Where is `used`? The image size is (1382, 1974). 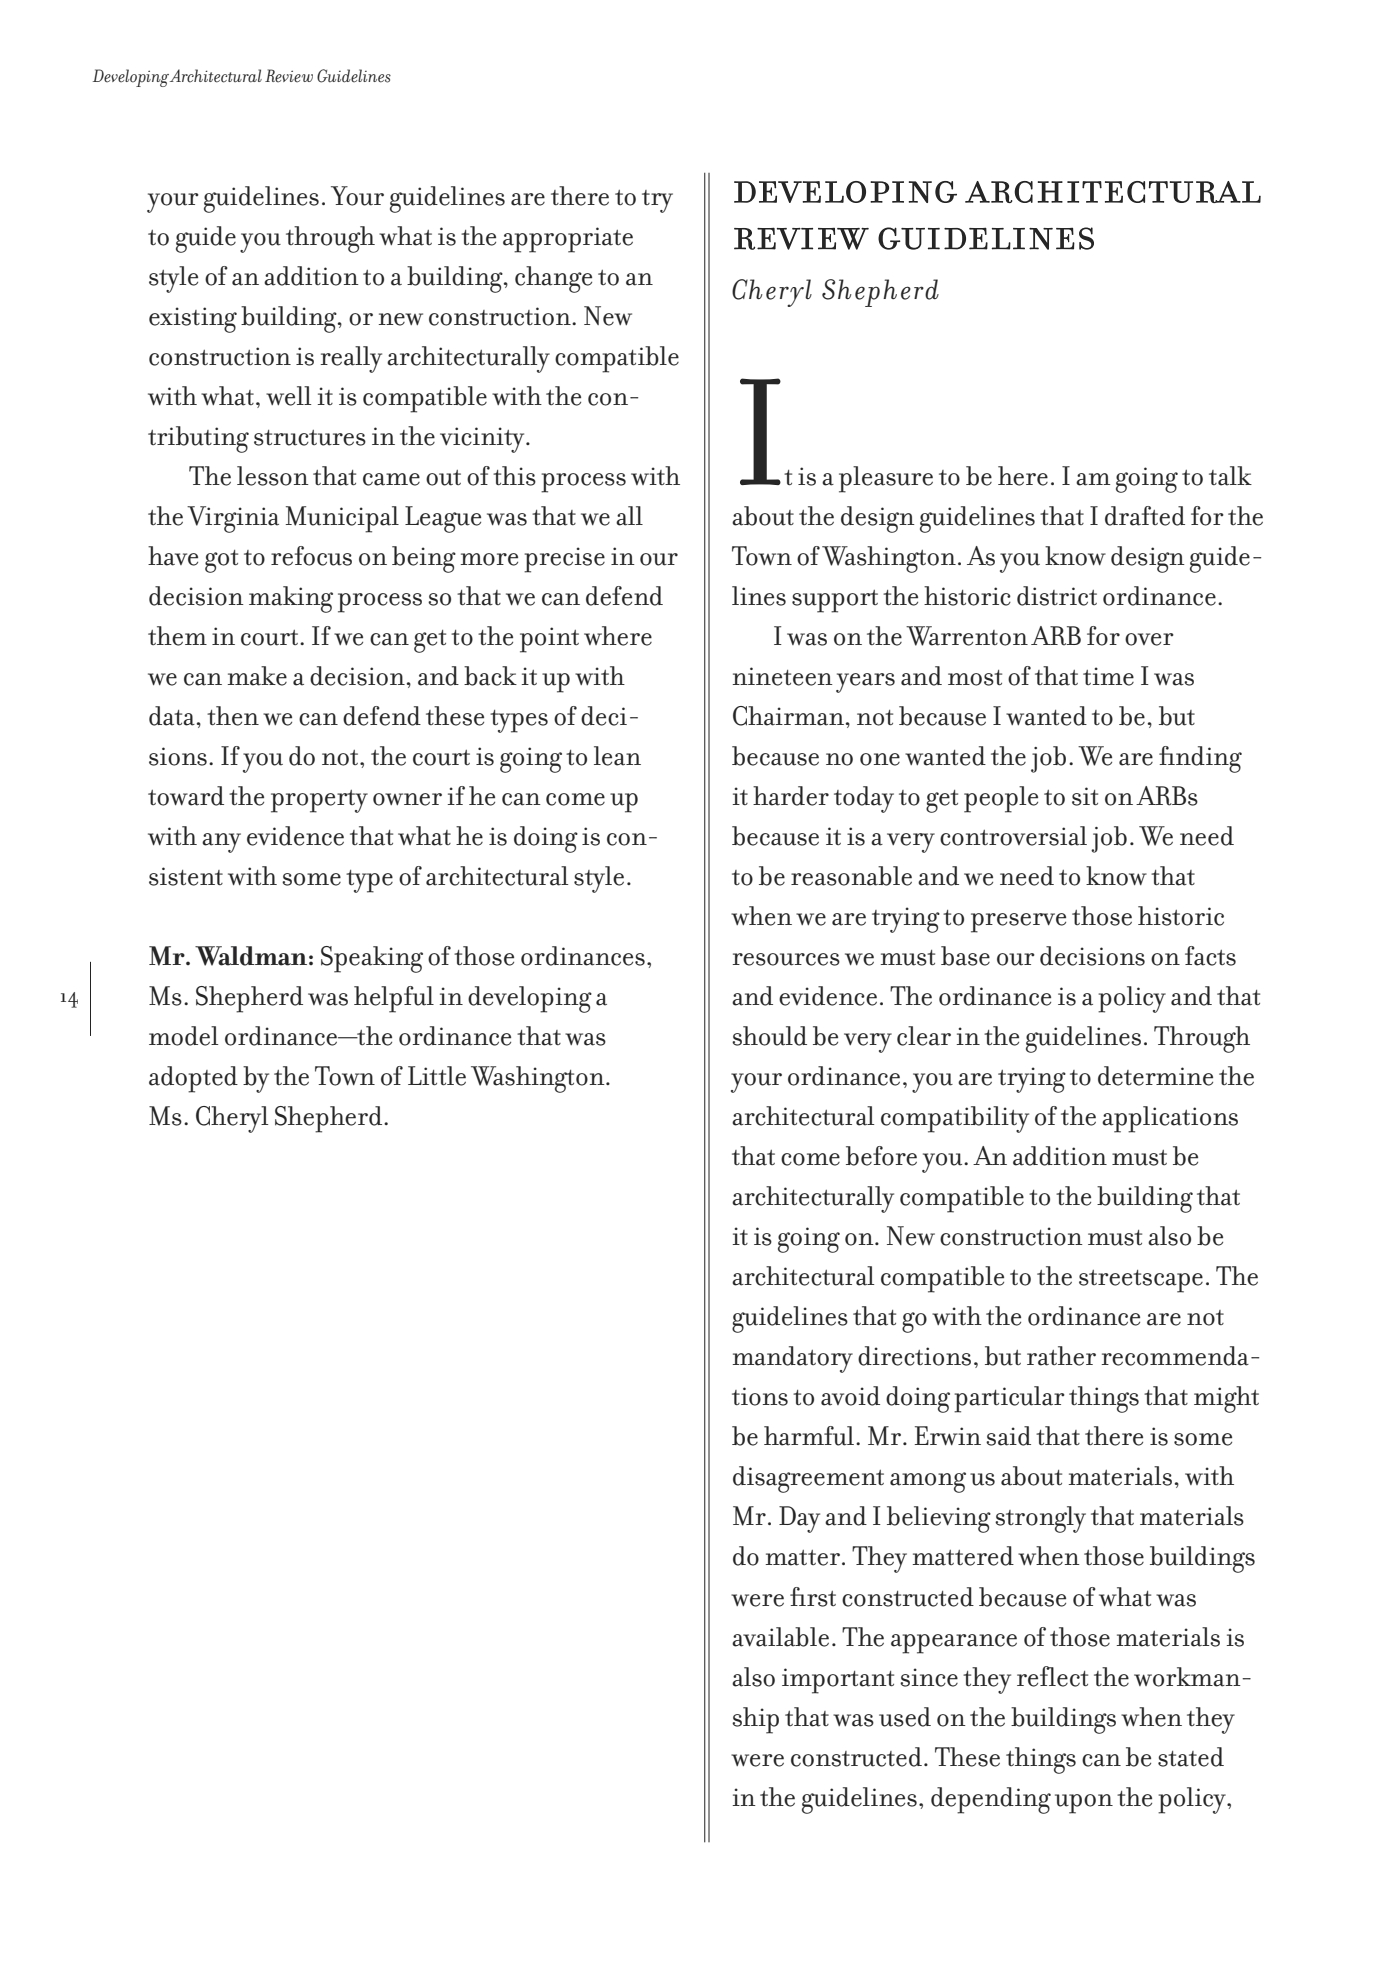 used is located at coordinates (905, 1717).
